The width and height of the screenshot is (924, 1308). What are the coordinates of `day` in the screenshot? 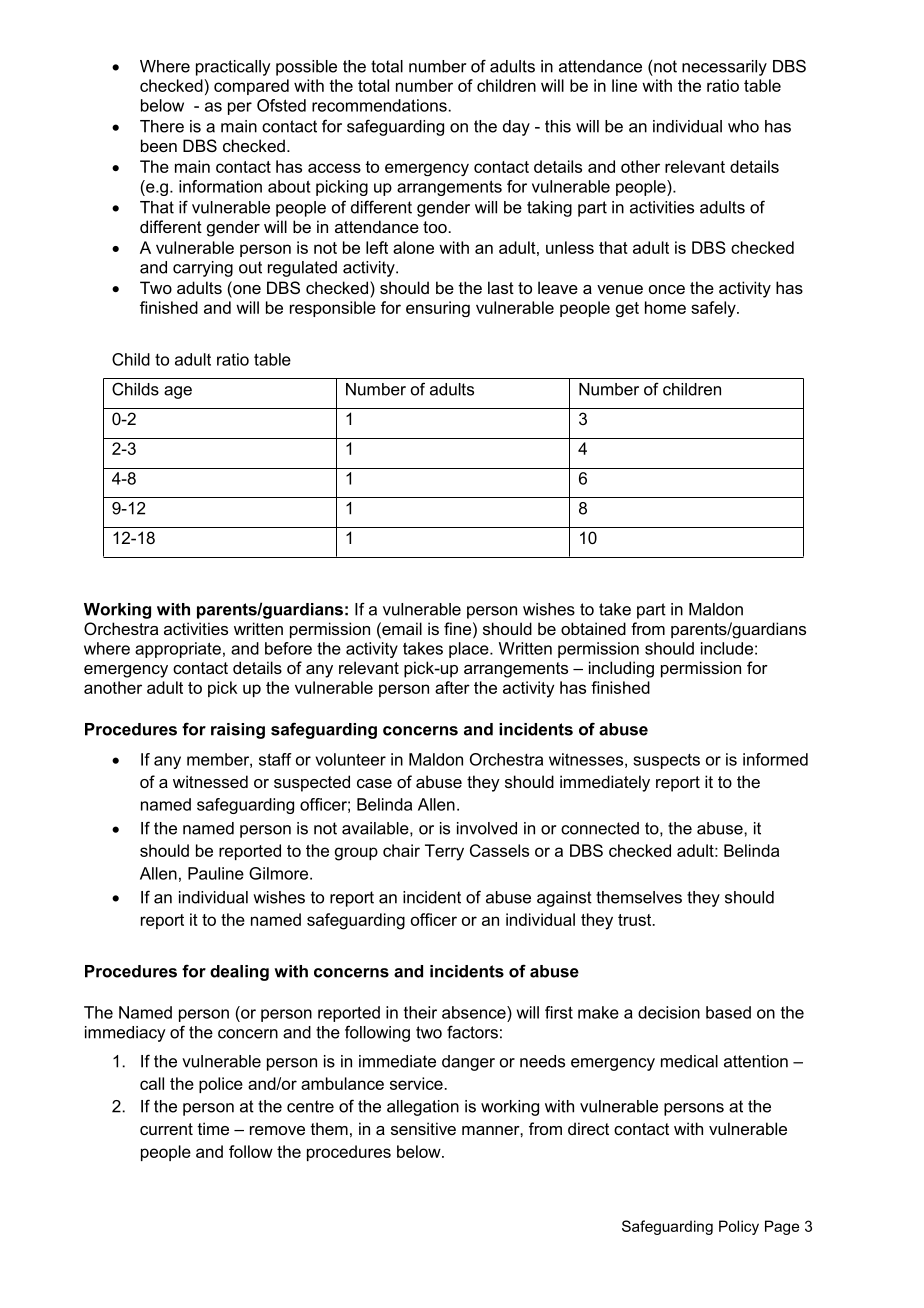 It's located at (516, 128).
